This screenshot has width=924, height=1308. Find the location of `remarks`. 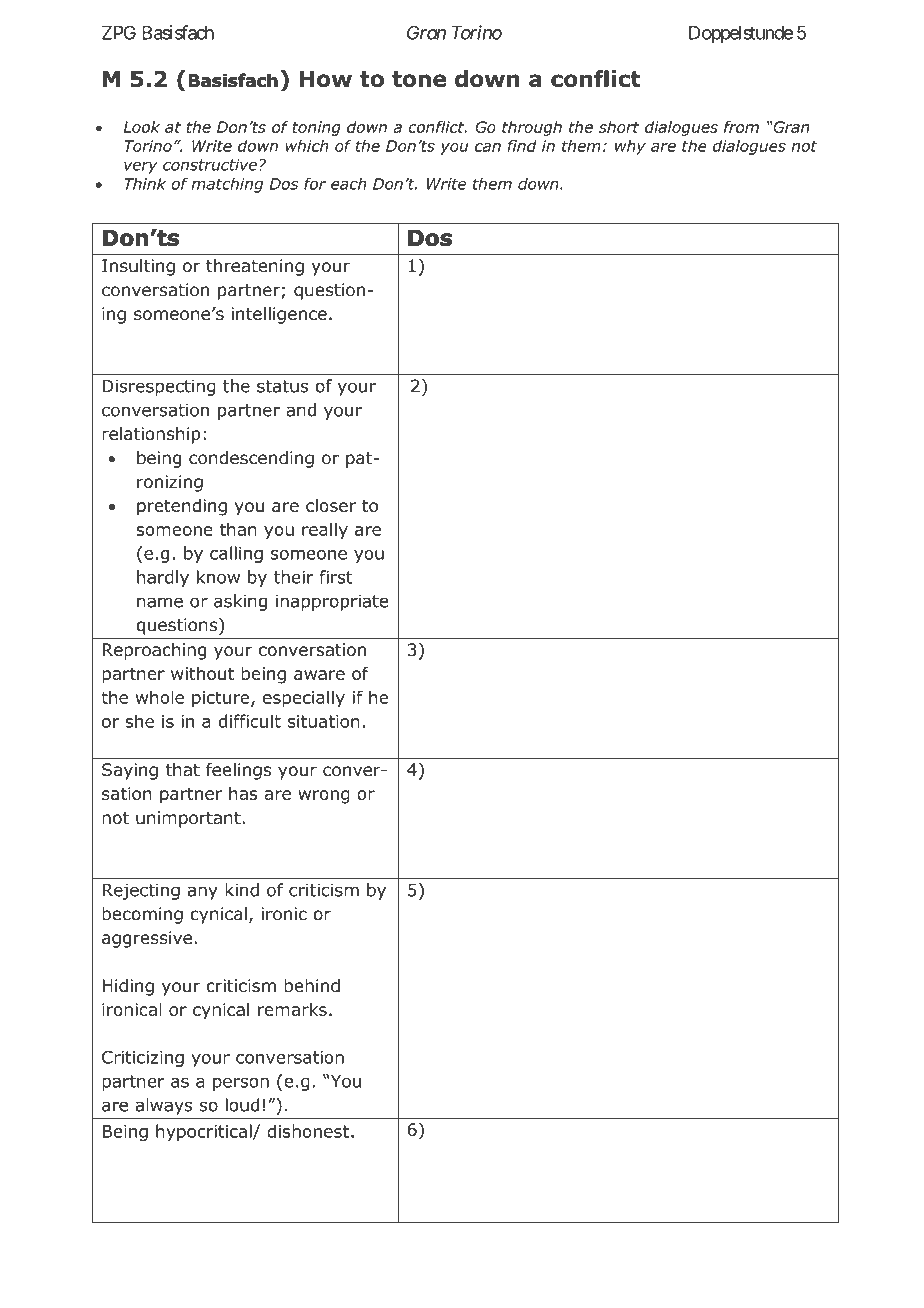

remarks is located at coordinates (292, 1009).
